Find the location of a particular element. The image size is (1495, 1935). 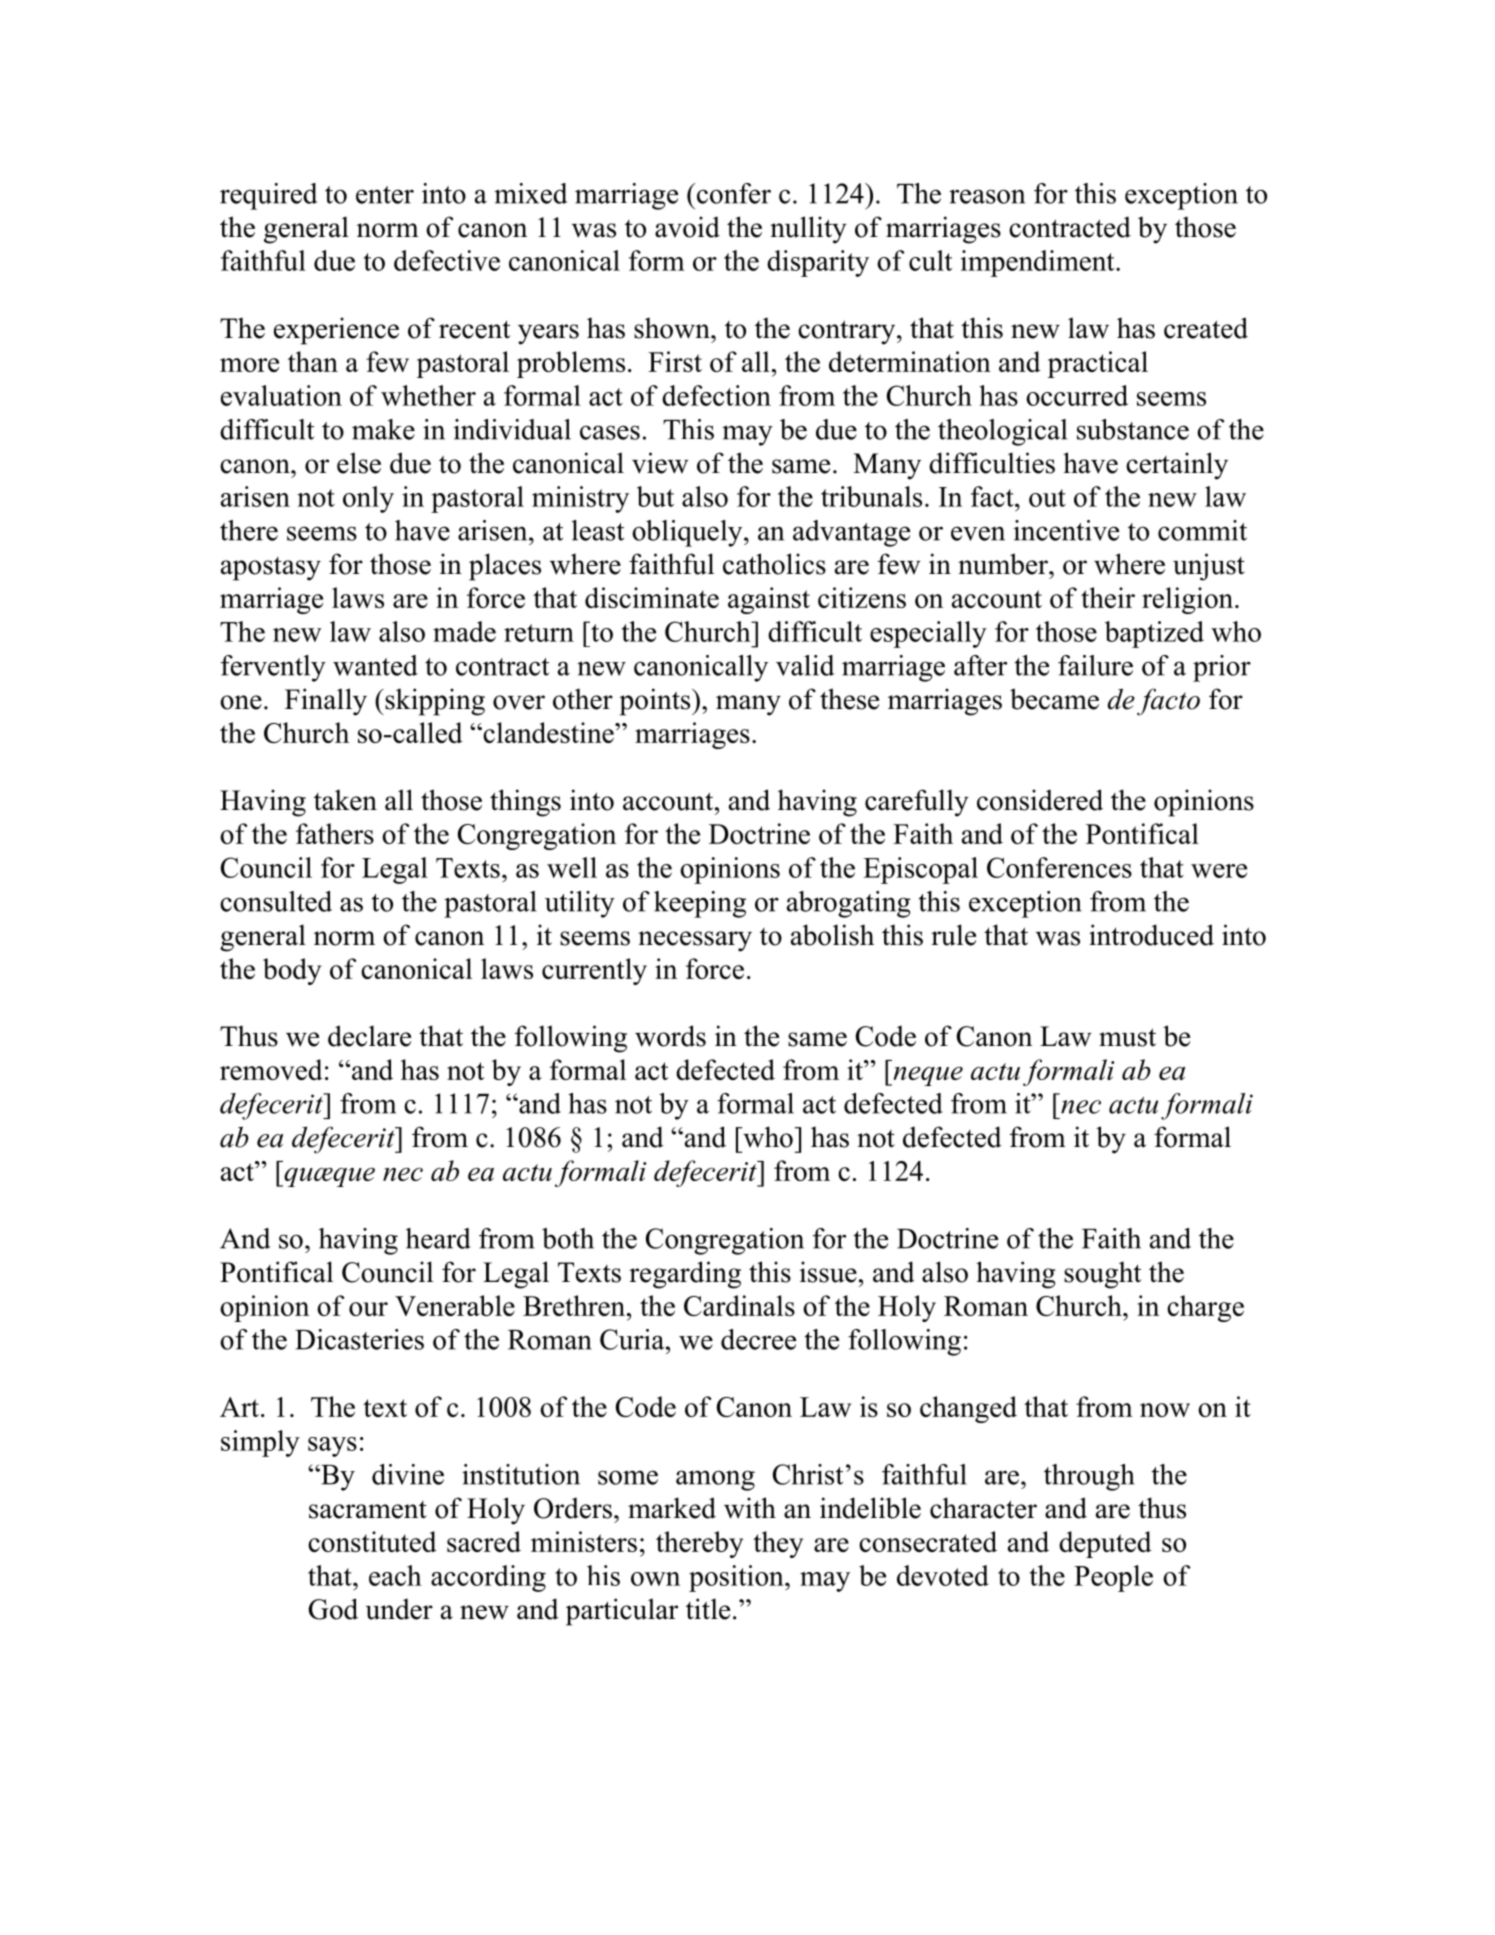

each is located at coordinates (395, 1575).
